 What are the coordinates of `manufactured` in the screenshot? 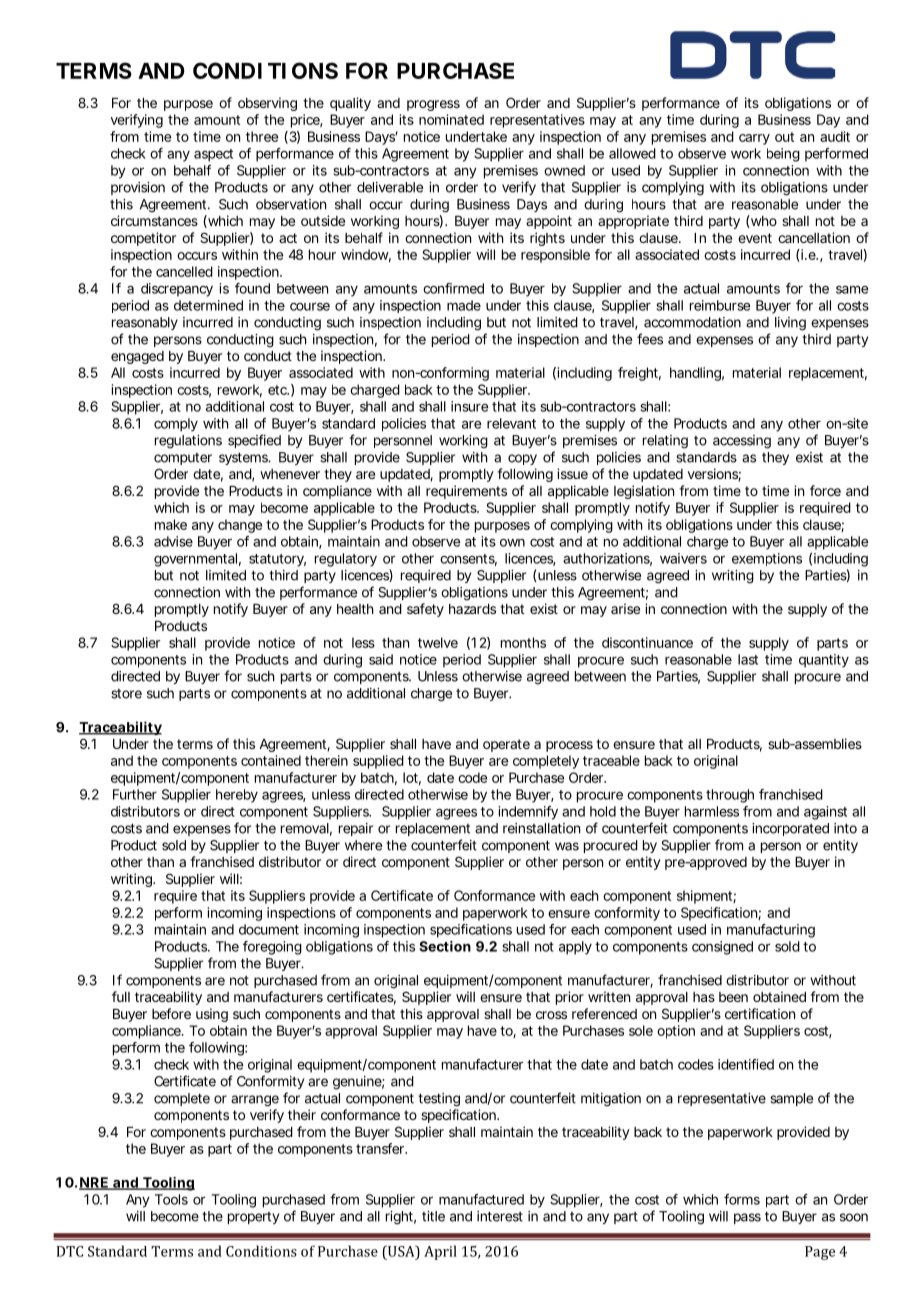 It's located at (481, 1199).
